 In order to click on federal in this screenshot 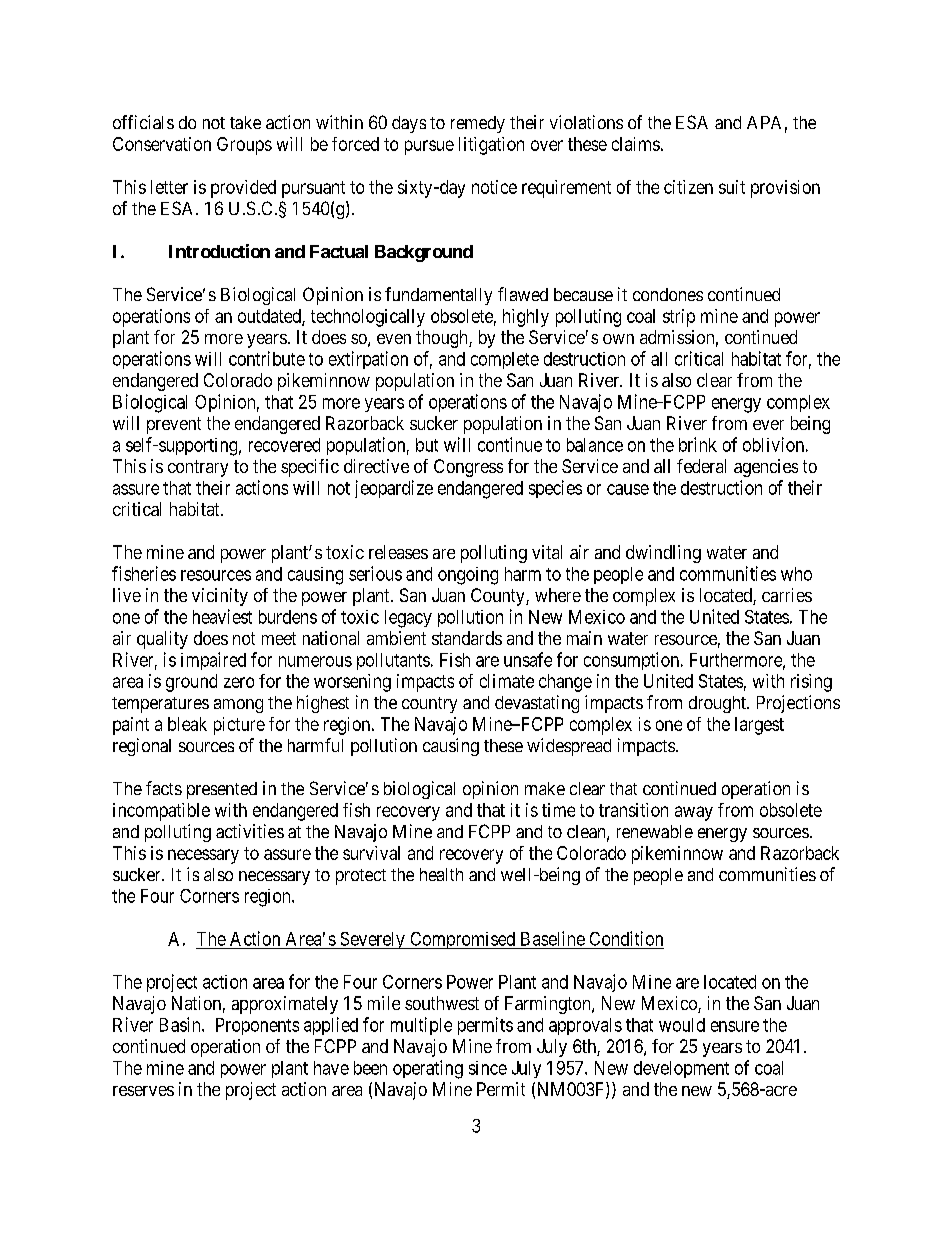, I will do `click(701, 466)`.
